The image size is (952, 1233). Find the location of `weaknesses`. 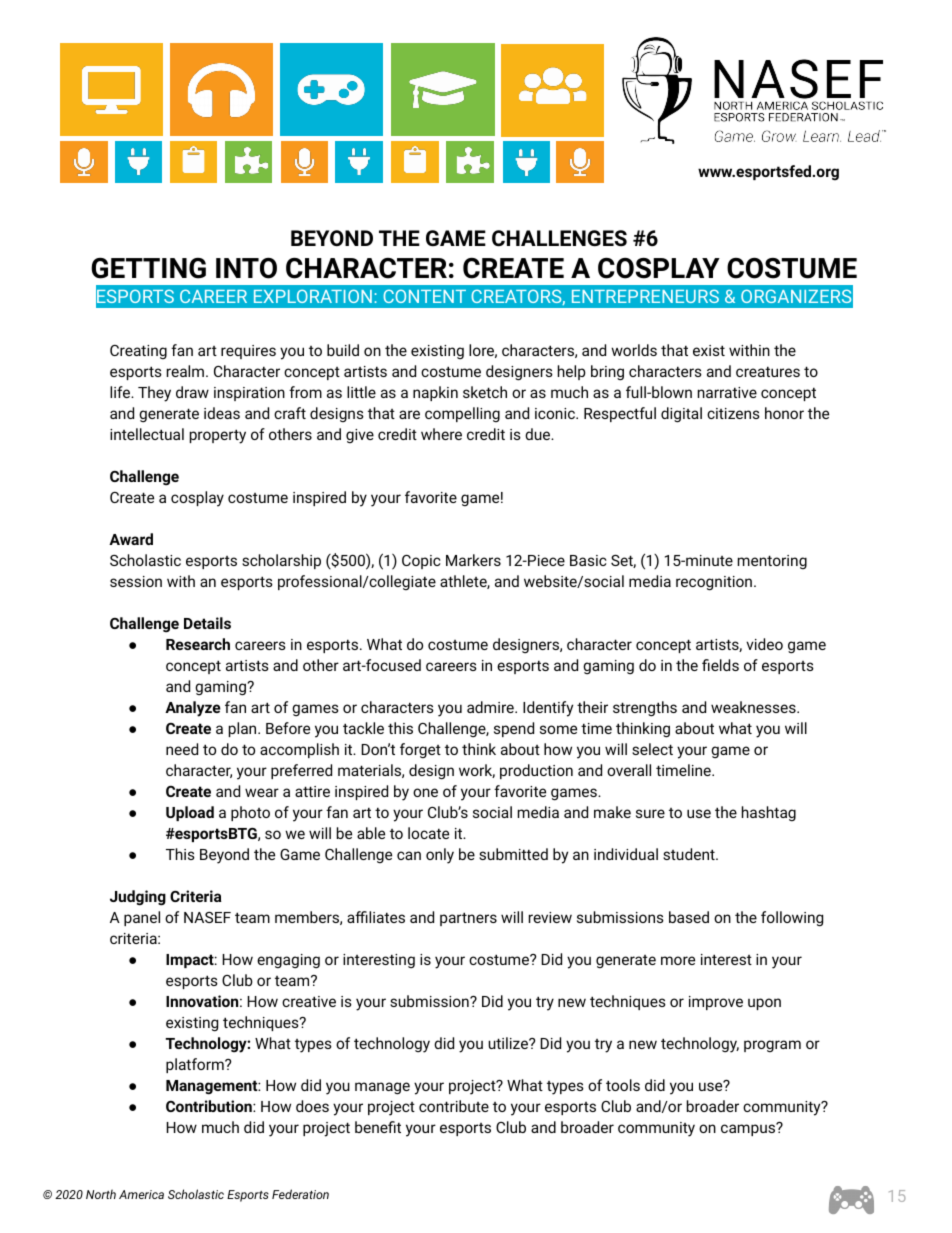

weaknesses is located at coordinates (754, 707).
